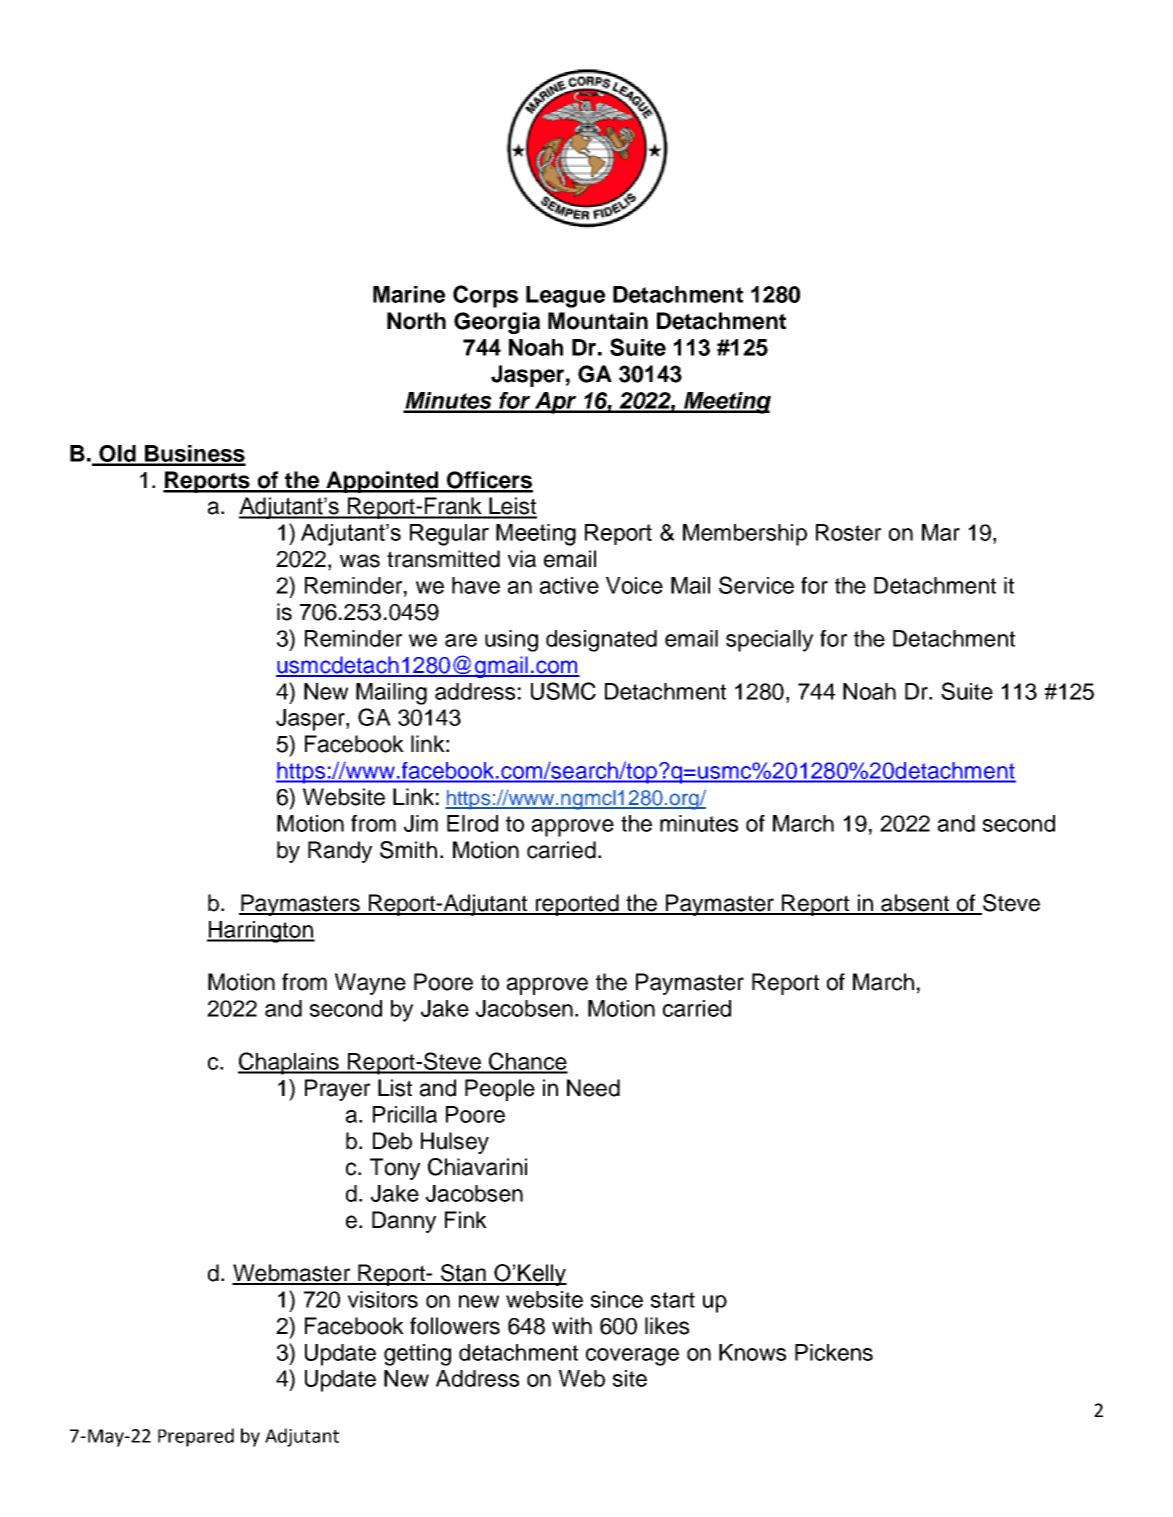  What do you see at coordinates (472, 823) in the screenshot?
I see `Elrod` at bounding box center [472, 823].
